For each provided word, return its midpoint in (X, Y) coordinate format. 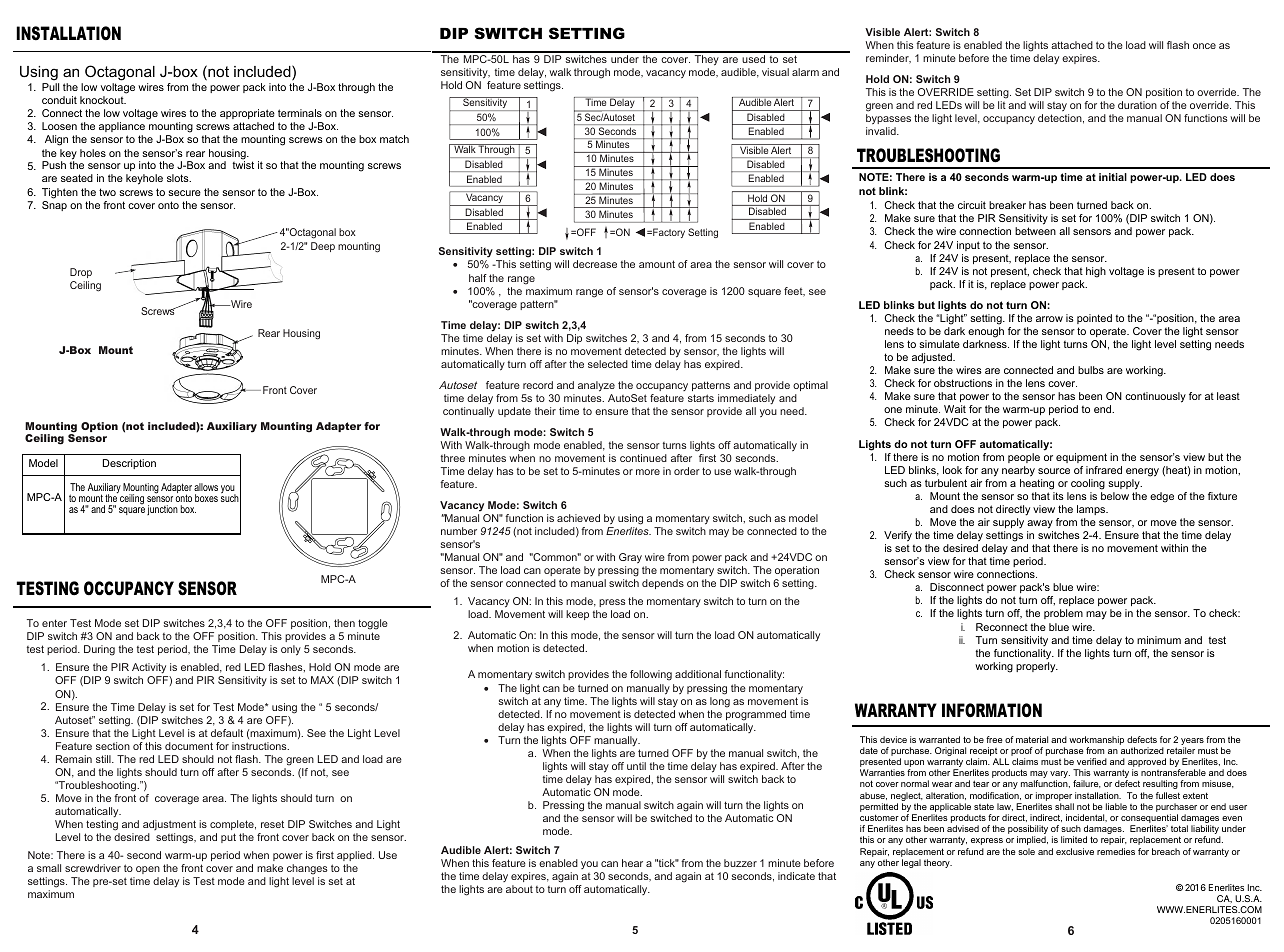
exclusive (1075, 851)
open (148, 870)
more (648, 472)
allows (206, 487)
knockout (103, 100)
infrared (1104, 470)
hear (632, 863)
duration (1137, 105)
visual (775, 72)
